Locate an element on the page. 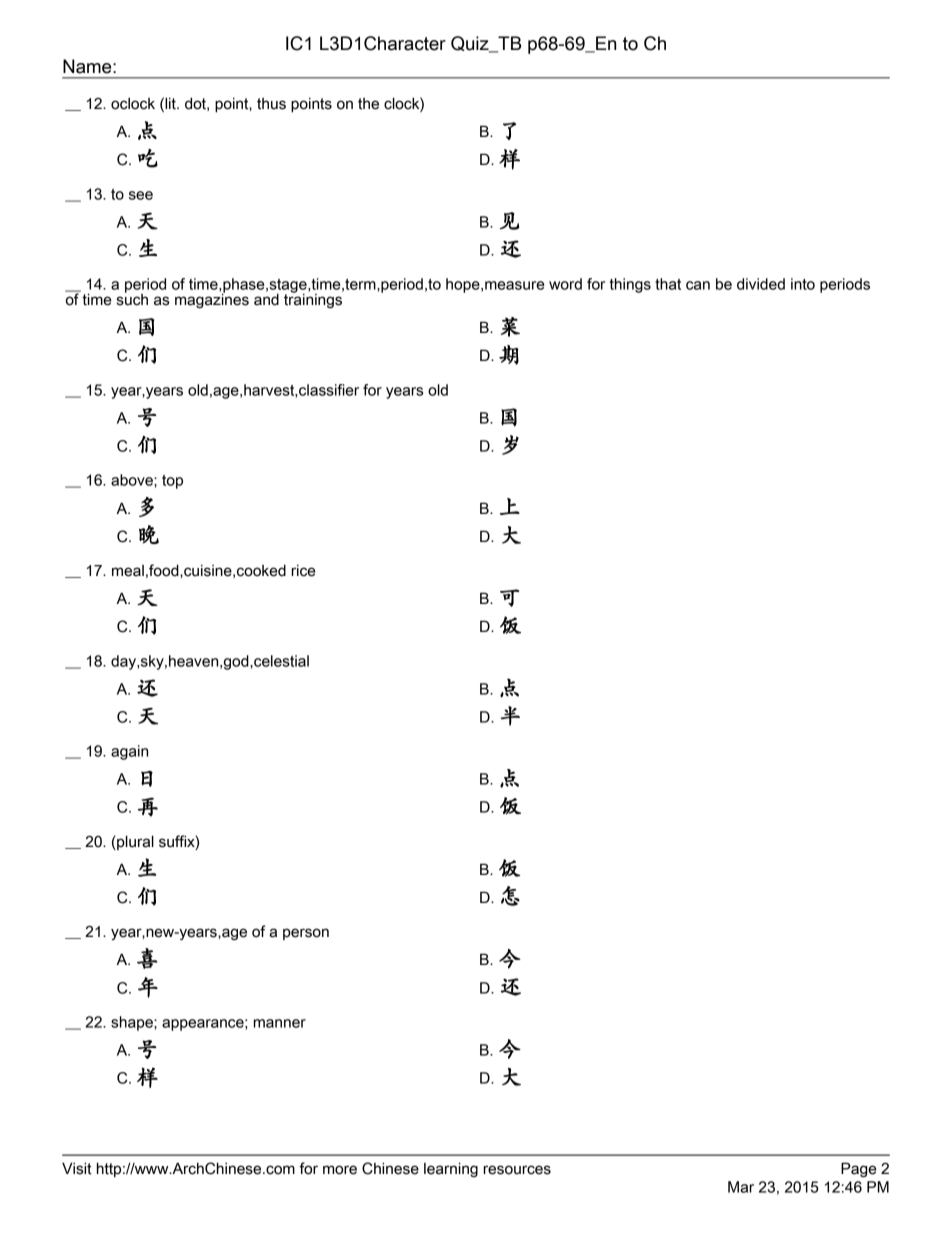  person is located at coordinates (306, 934).
